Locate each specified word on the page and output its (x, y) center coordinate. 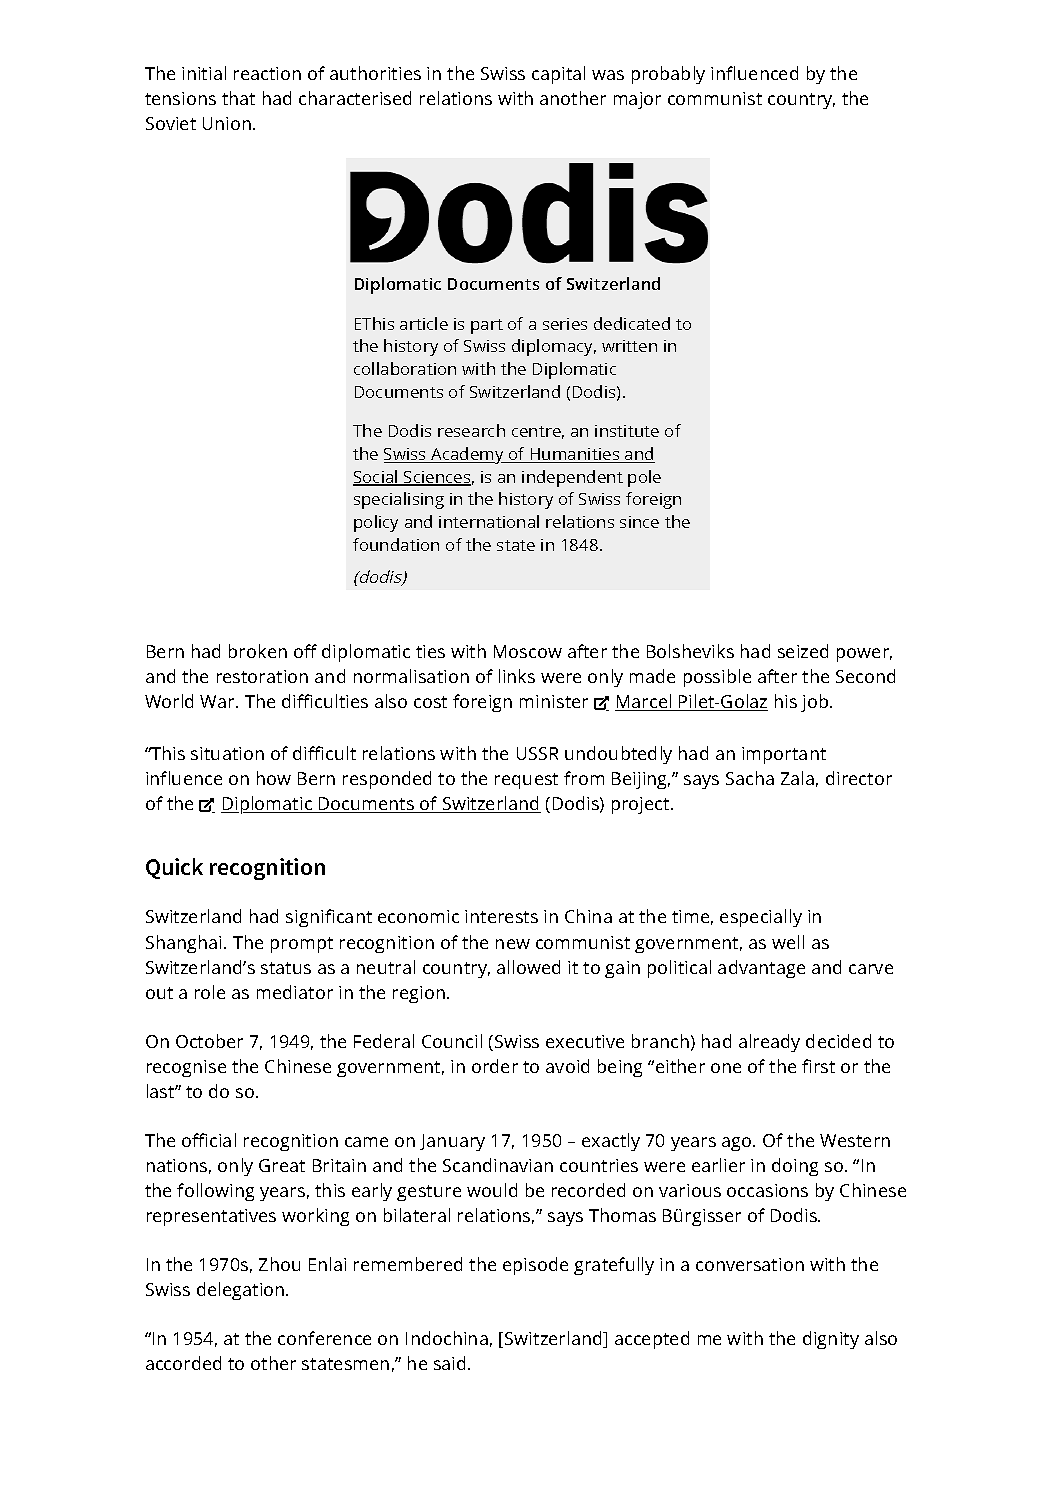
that (238, 98)
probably (668, 75)
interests (501, 916)
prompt (302, 945)
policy (376, 523)
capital (558, 75)
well (788, 942)
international (489, 521)
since (639, 522)
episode (535, 1266)
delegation (242, 1291)
